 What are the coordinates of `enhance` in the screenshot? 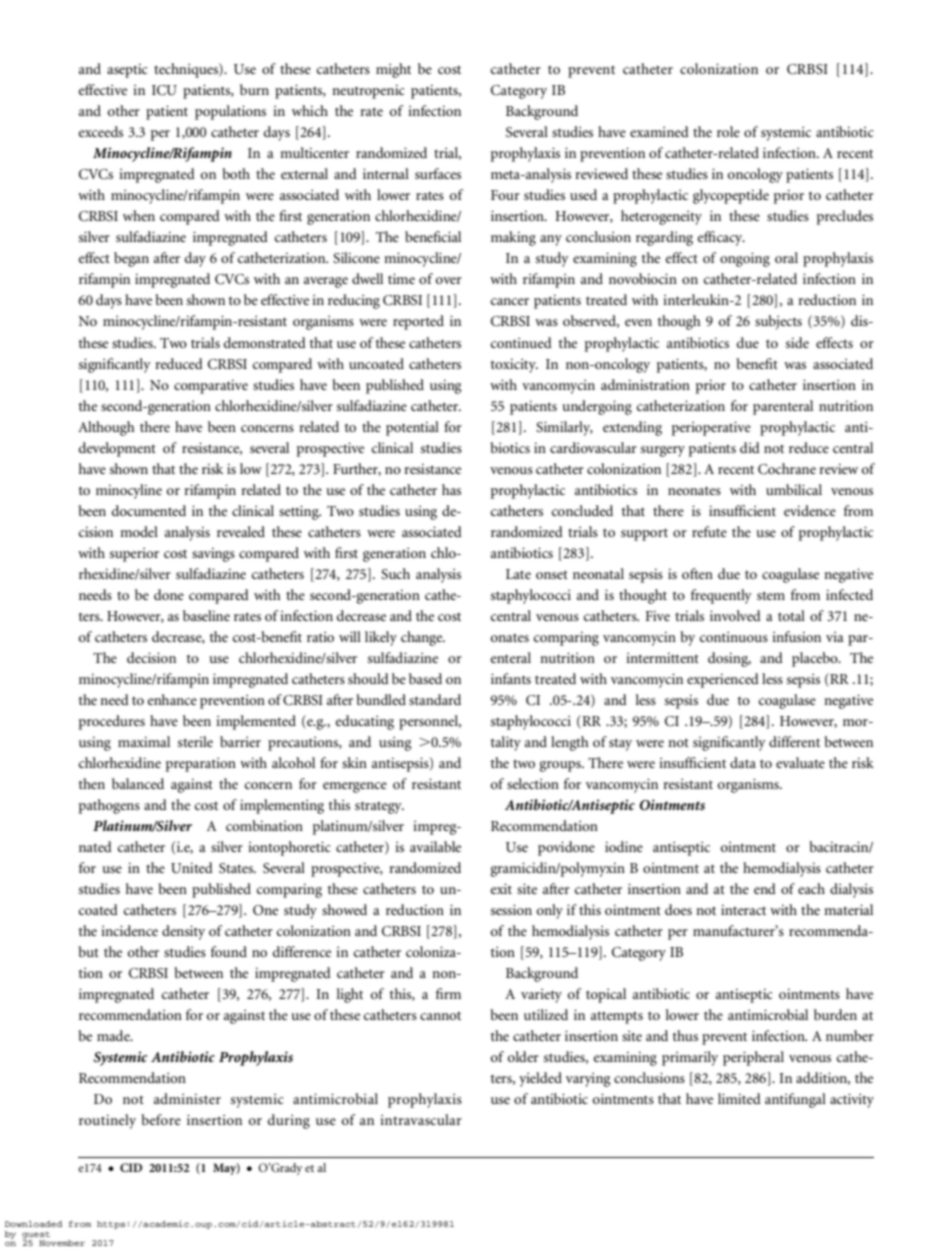 It's located at (172, 699).
